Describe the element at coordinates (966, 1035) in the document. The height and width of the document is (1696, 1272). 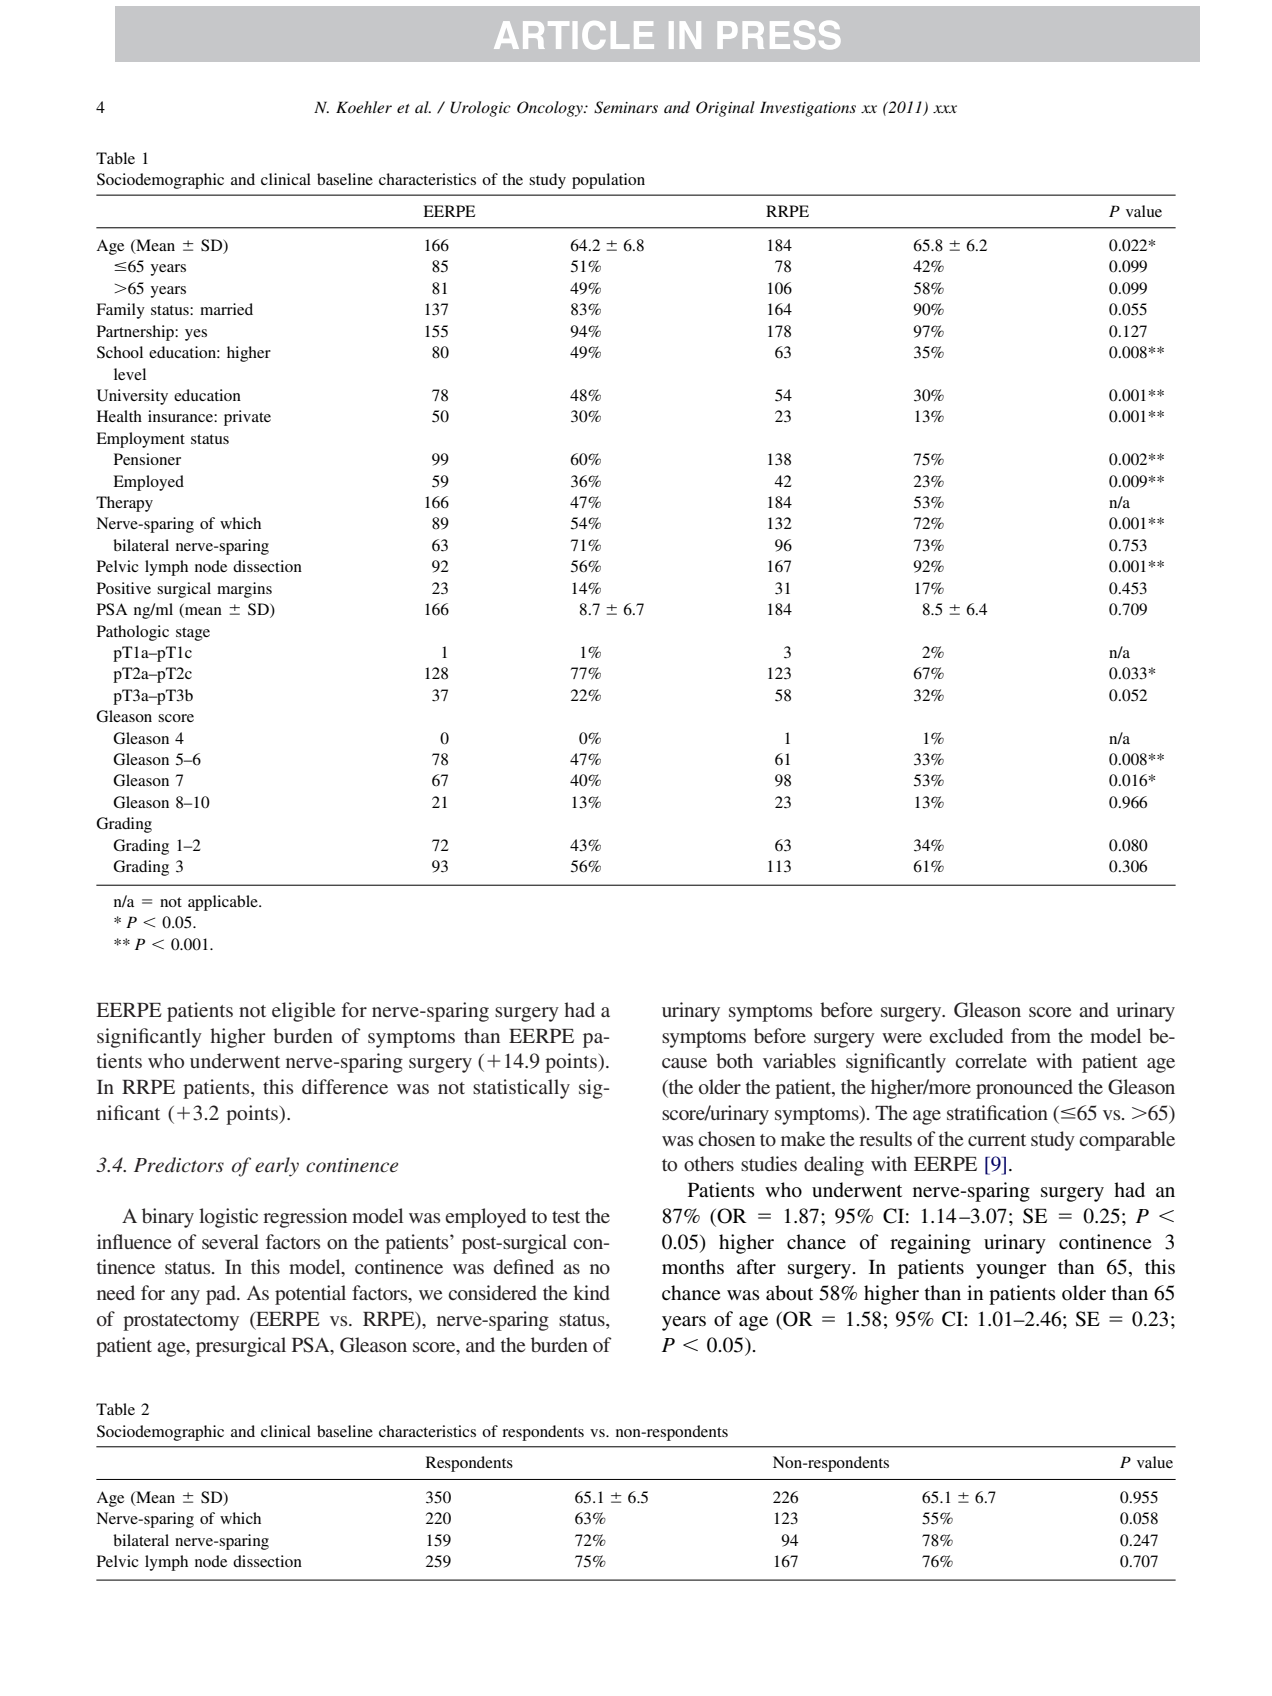
I see `excluded` at that location.
